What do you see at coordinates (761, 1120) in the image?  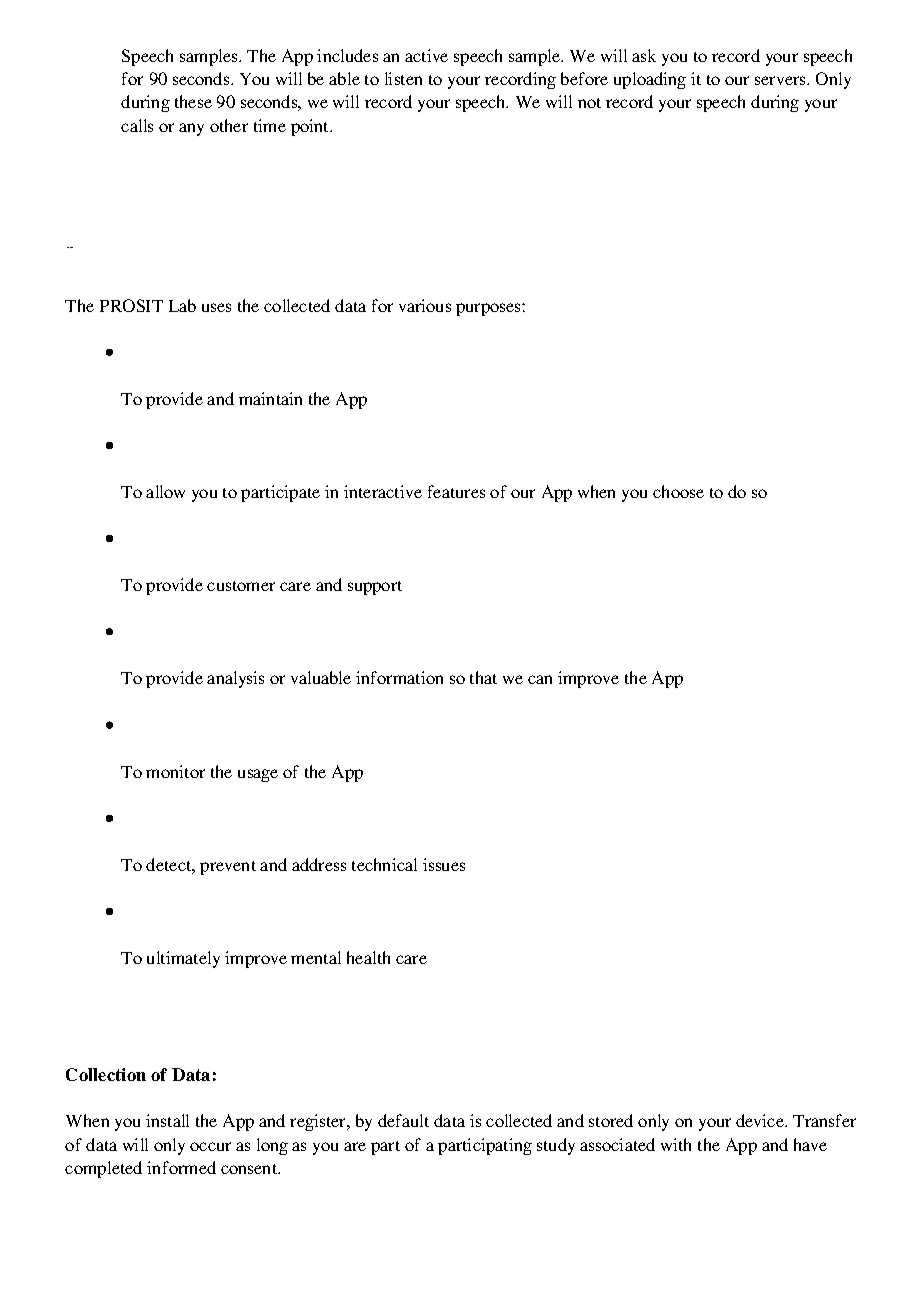 I see `device` at bounding box center [761, 1120].
